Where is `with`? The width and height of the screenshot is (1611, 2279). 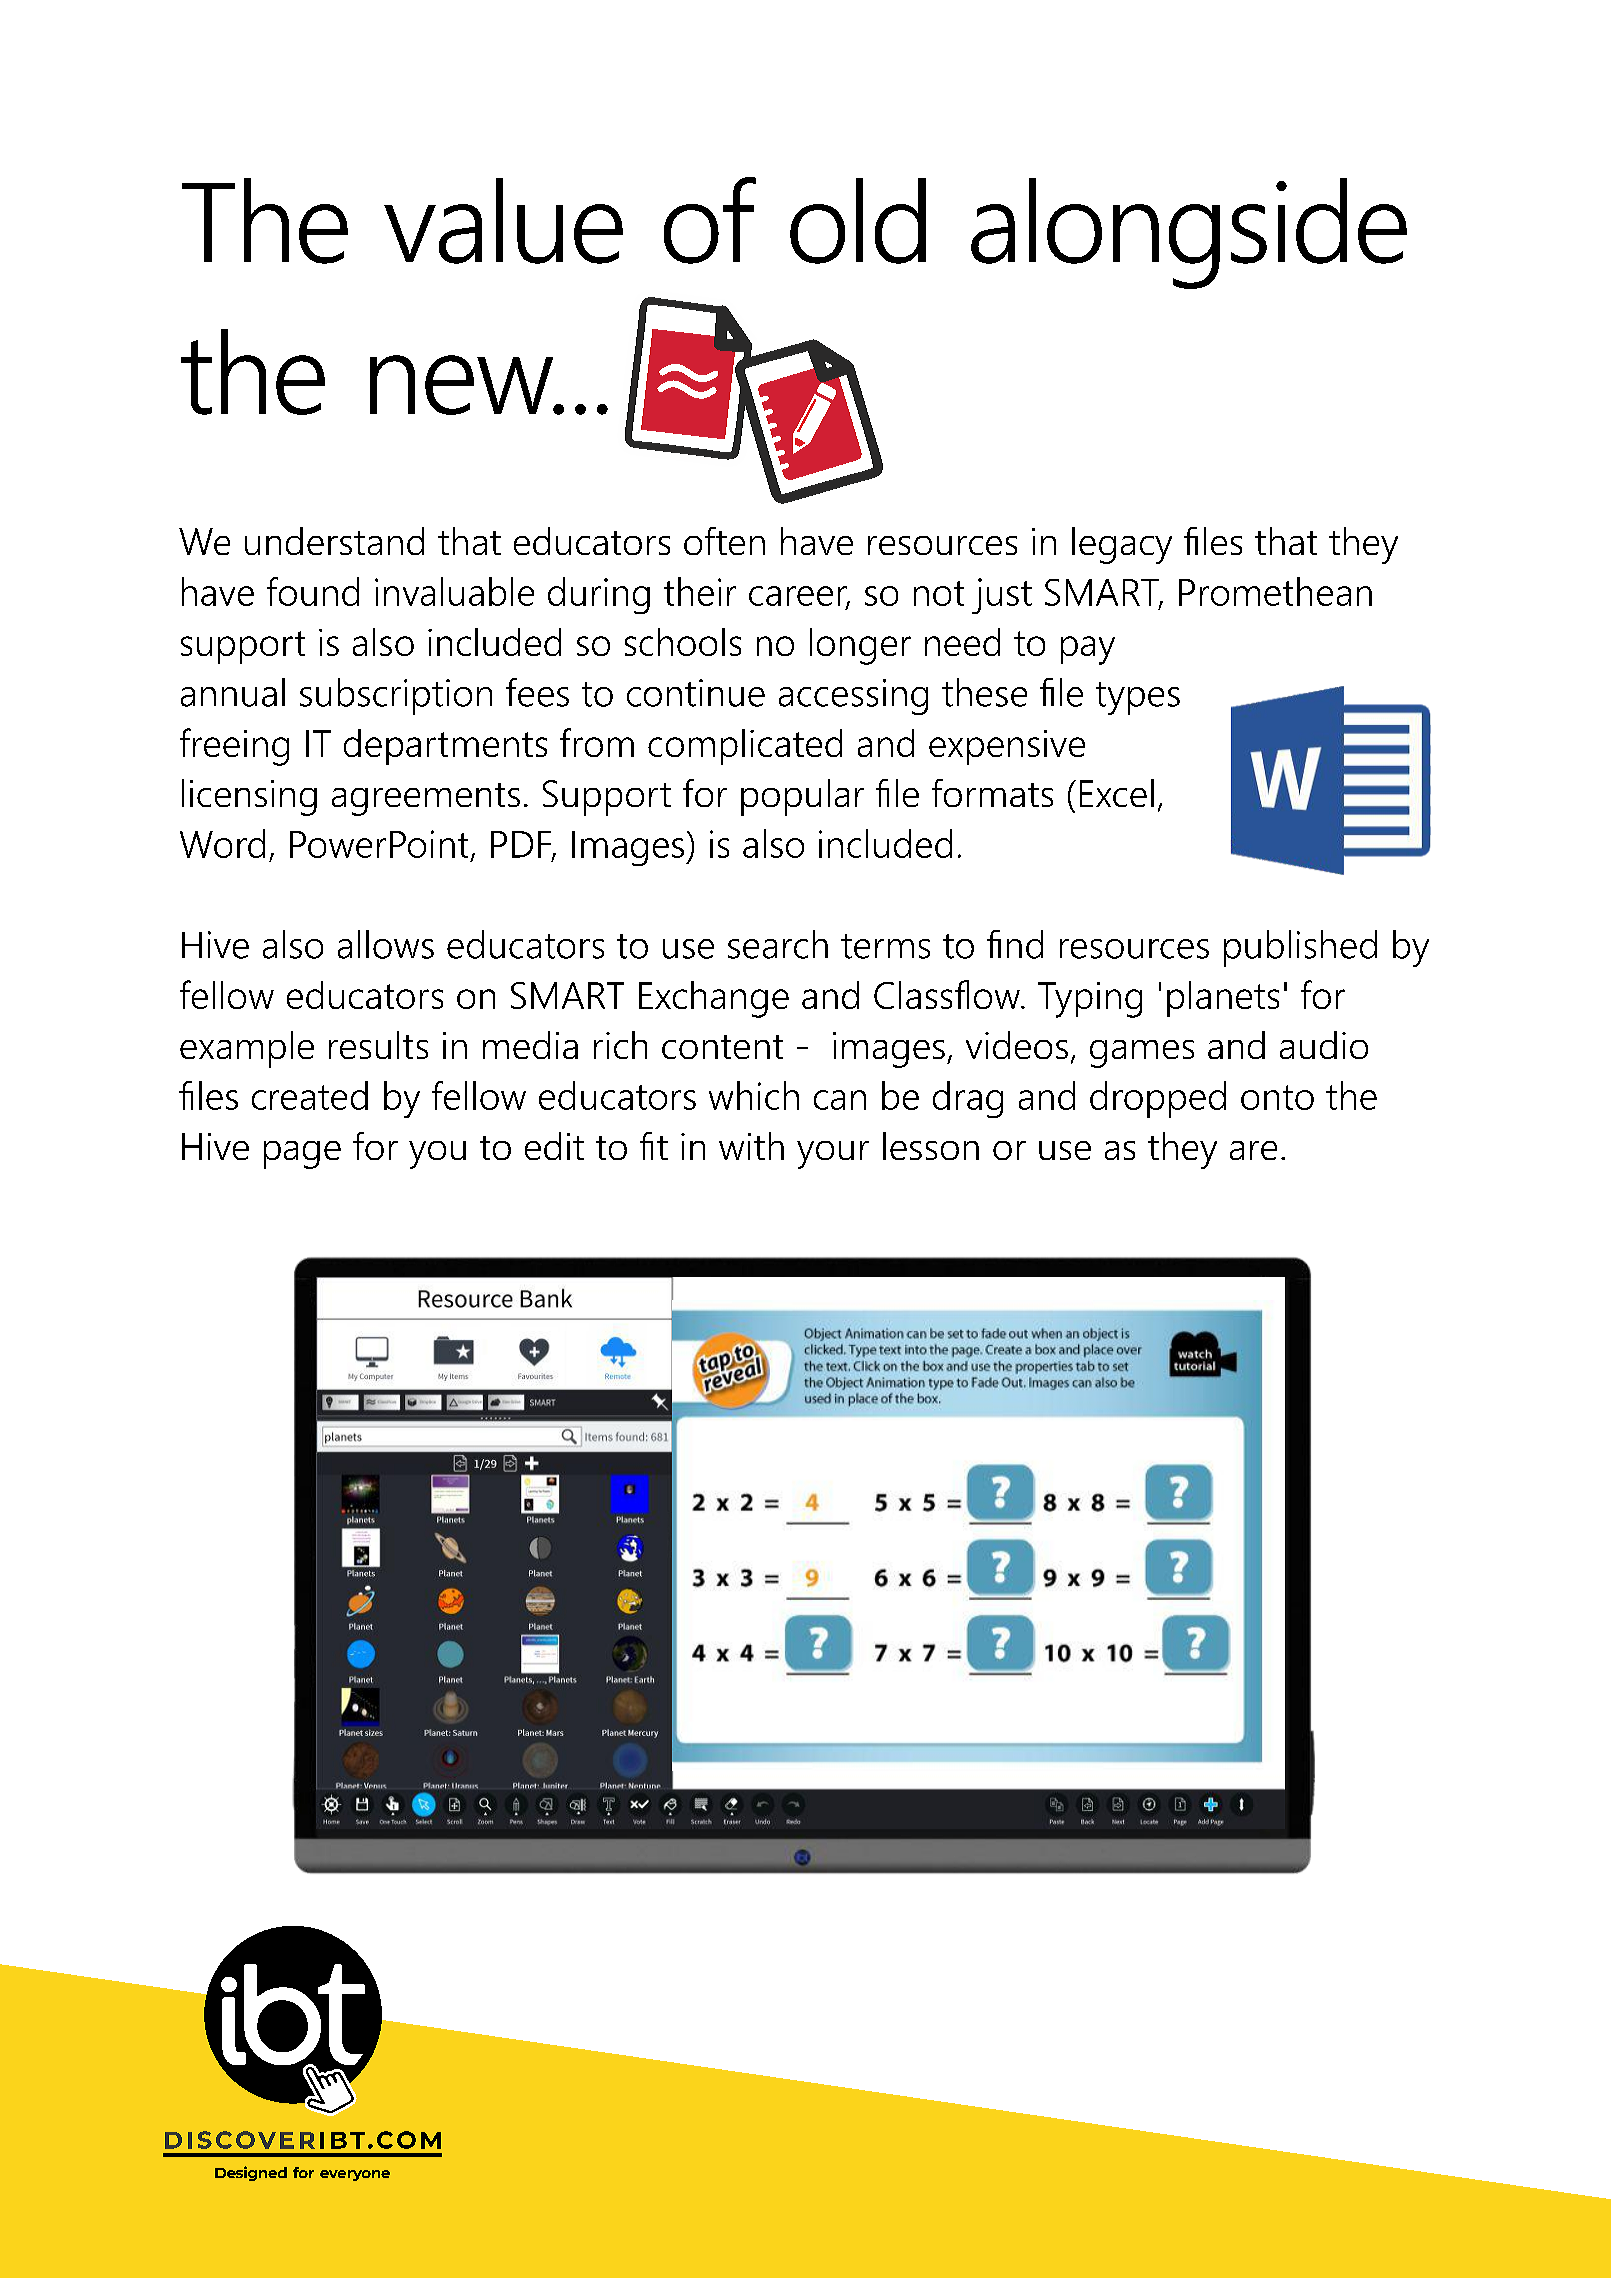
with is located at coordinates (751, 1146).
